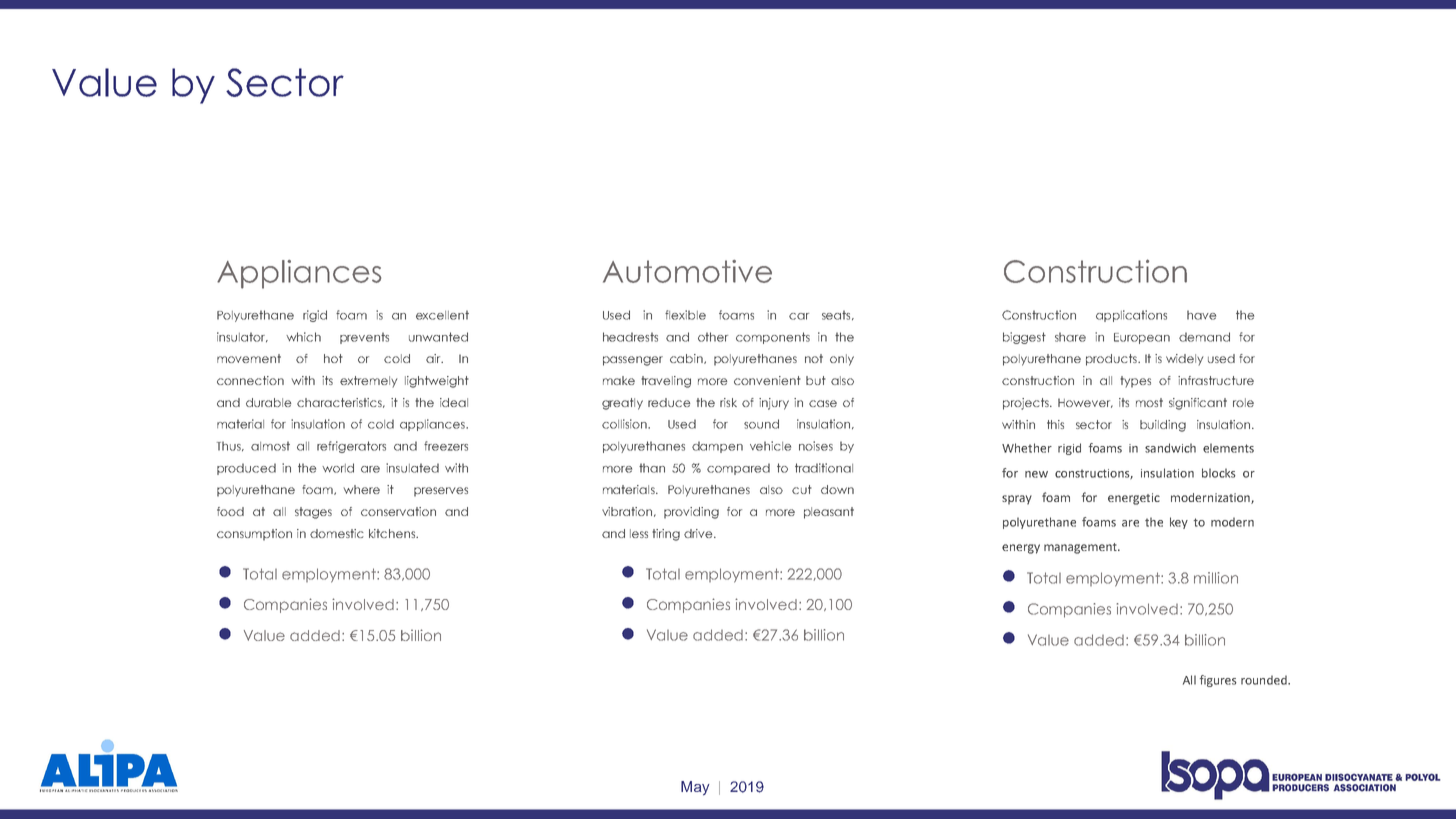 This screenshot has height=819, width=1456. I want to click on applications, so click(1131, 316).
